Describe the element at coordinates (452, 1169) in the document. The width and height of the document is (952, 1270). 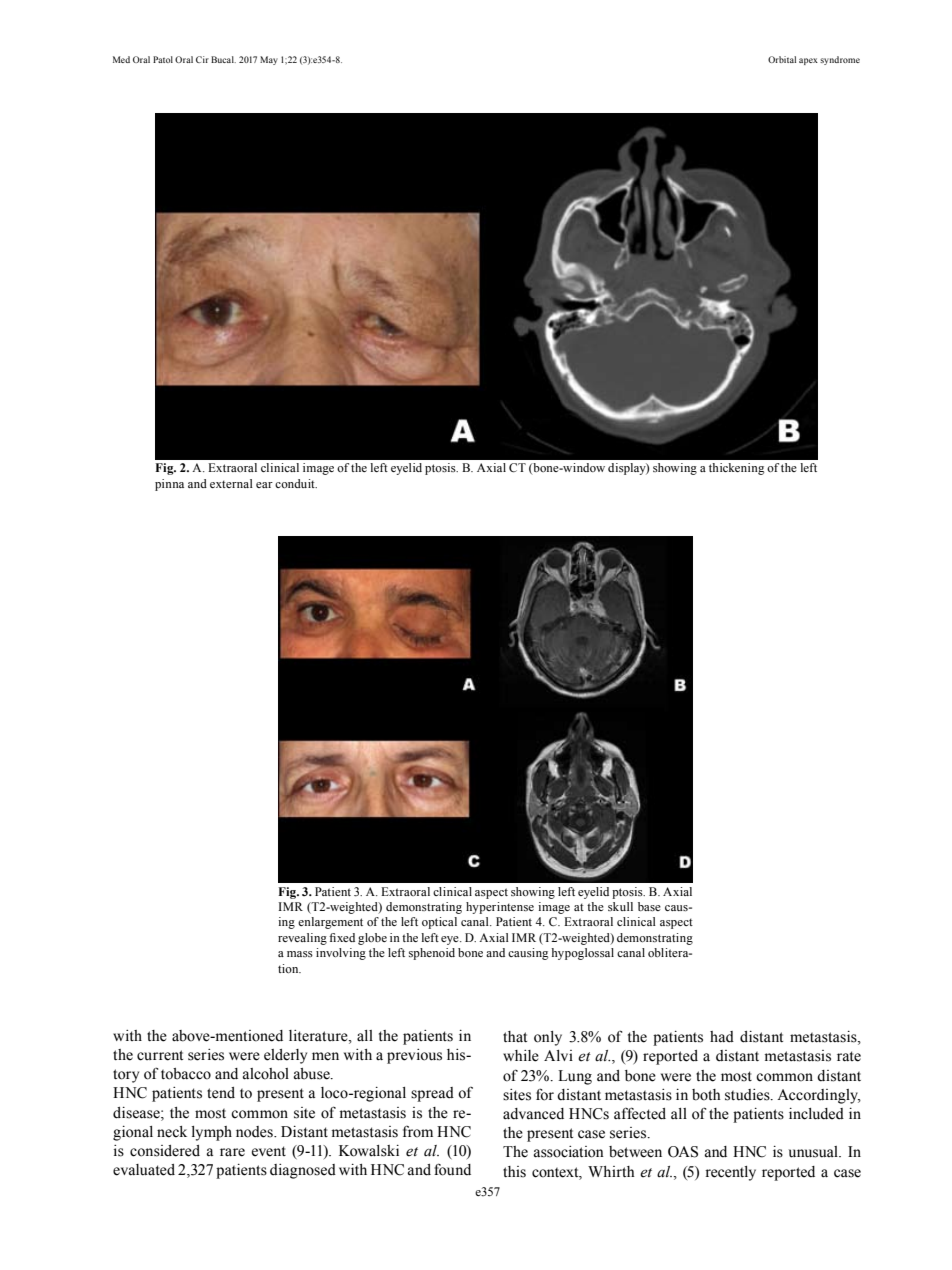
I see `found` at that location.
